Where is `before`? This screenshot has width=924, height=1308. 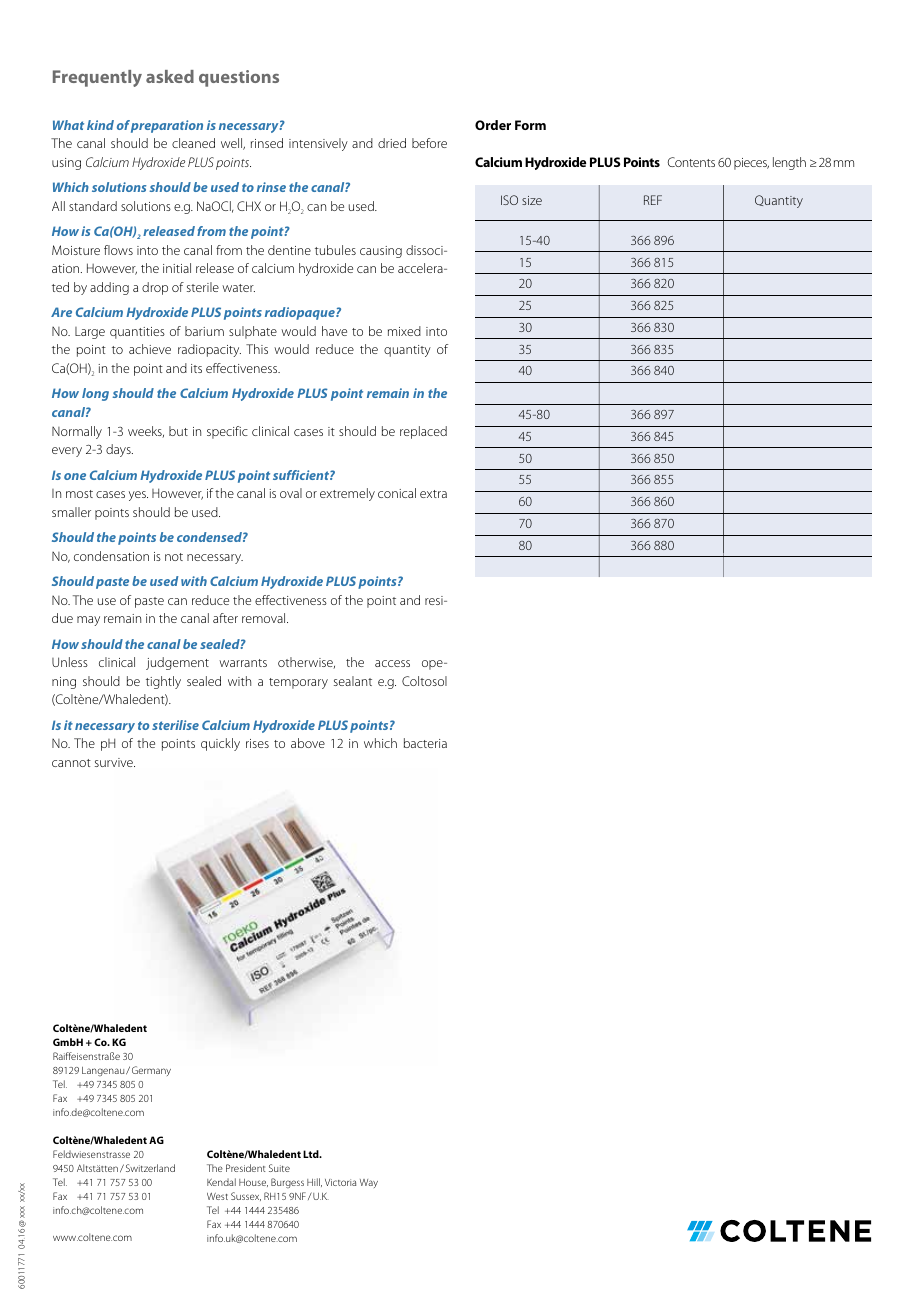 before is located at coordinates (429, 143).
